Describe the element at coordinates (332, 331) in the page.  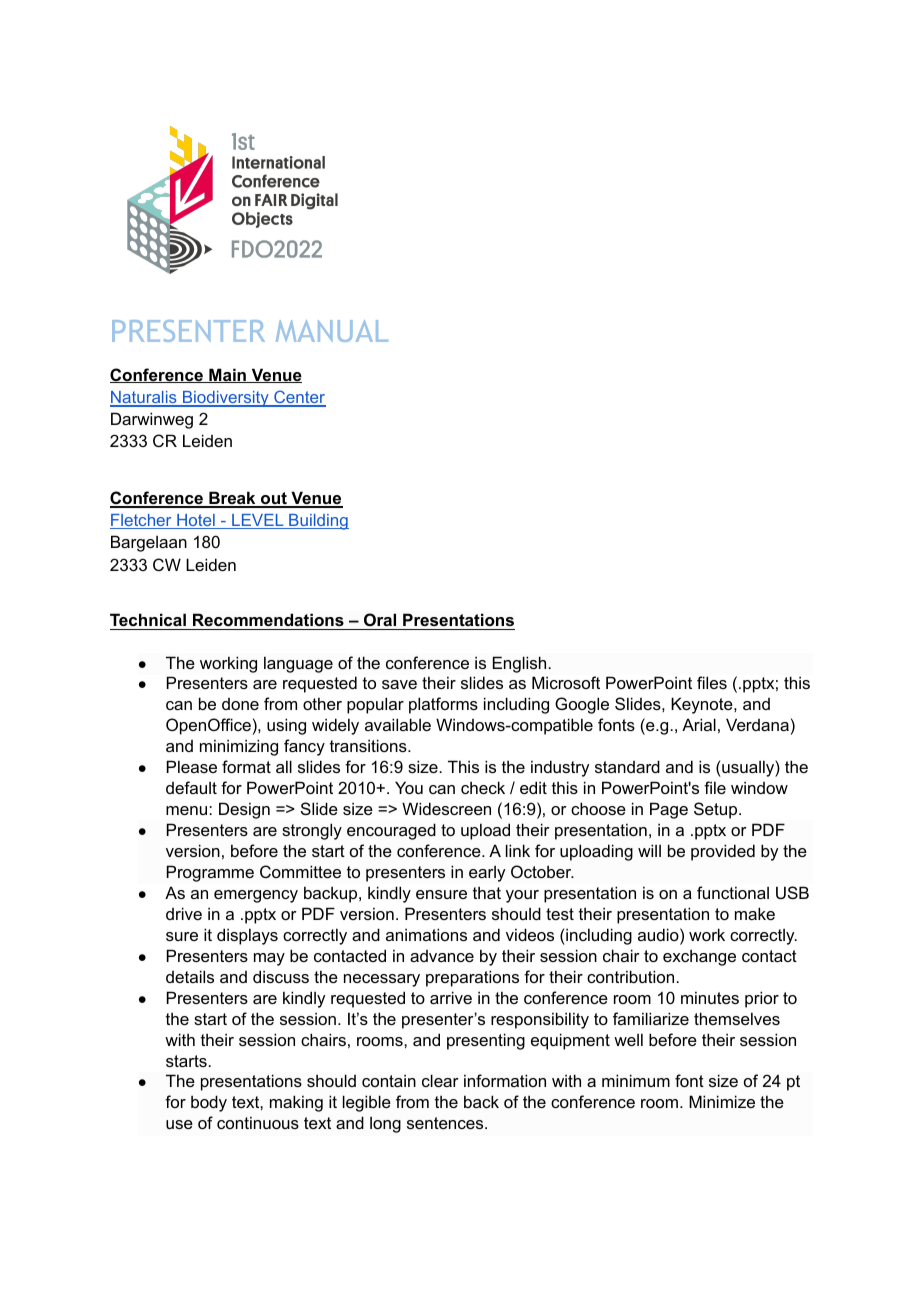
I see `MANUAL` at that location.
